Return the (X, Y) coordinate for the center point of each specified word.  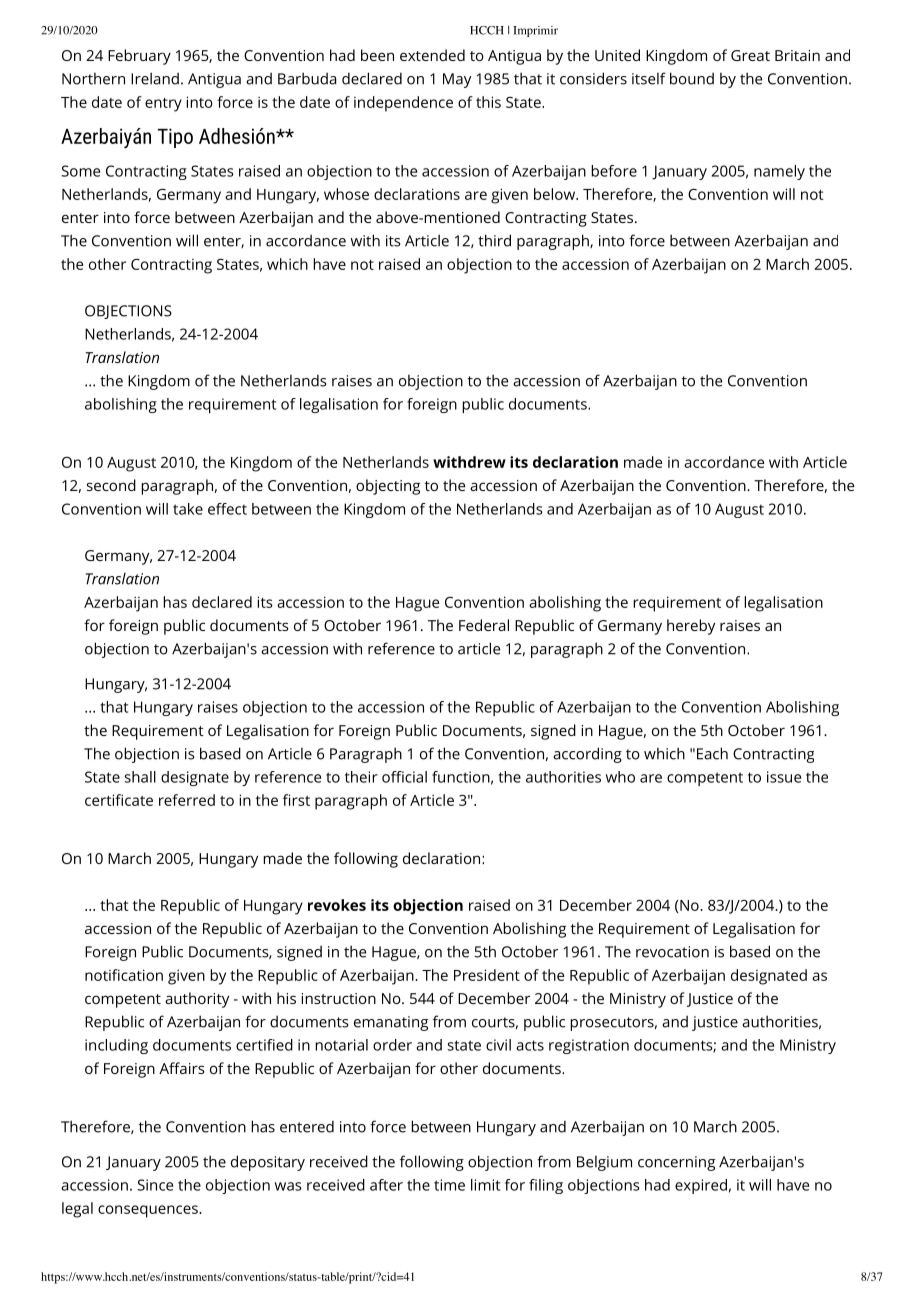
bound (692, 78)
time (449, 1185)
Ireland (155, 78)
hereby (691, 627)
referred (187, 800)
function (461, 777)
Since (155, 1185)
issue (784, 777)
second (111, 485)
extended (432, 55)
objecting (388, 487)
